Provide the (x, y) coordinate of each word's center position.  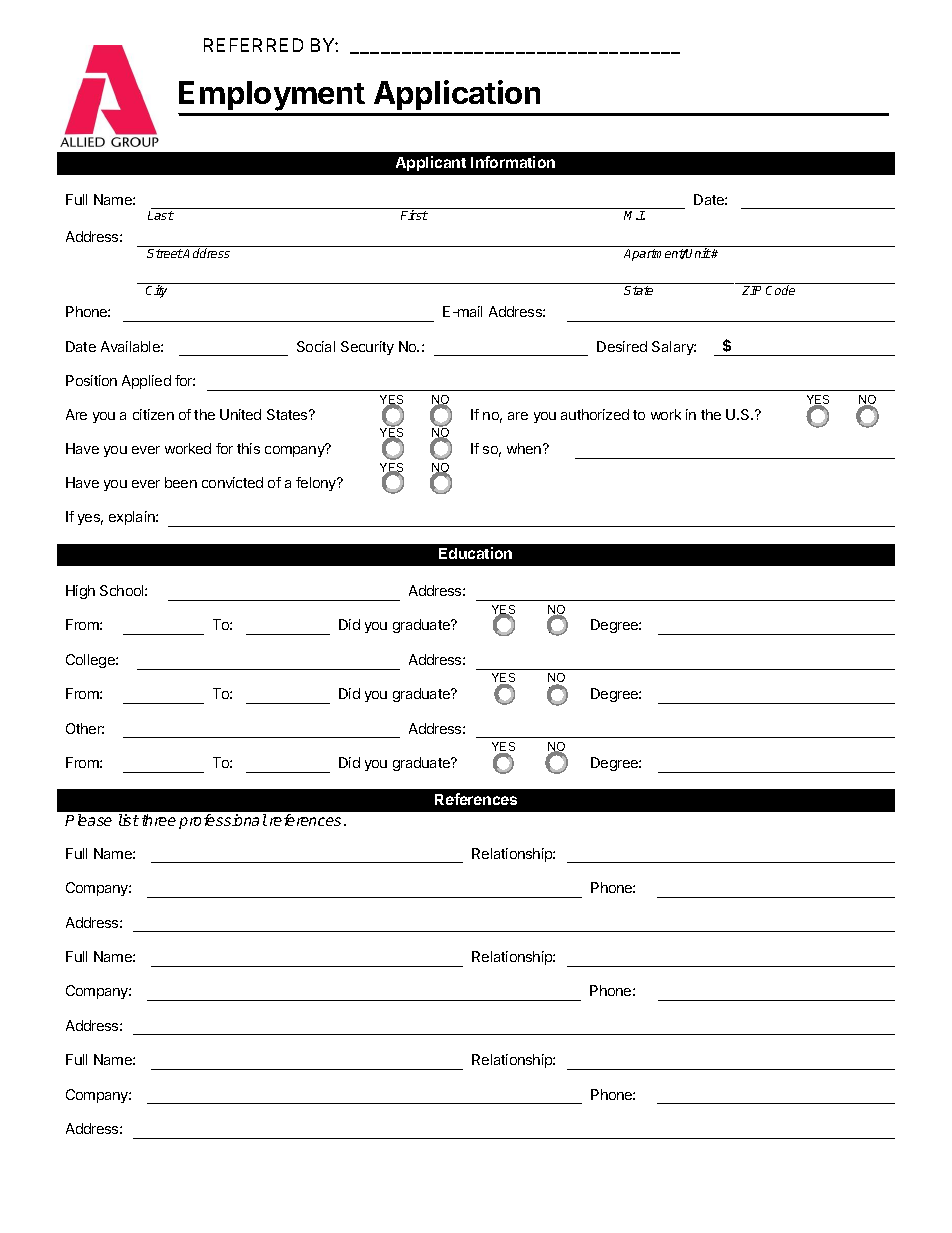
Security (367, 348)
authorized (595, 414)
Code (780, 290)
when (525, 448)
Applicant (431, 163)
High (80, 592)
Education (475, 553)
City (156, 291)
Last (161, 215)
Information (513, 162)
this (248, 448)
